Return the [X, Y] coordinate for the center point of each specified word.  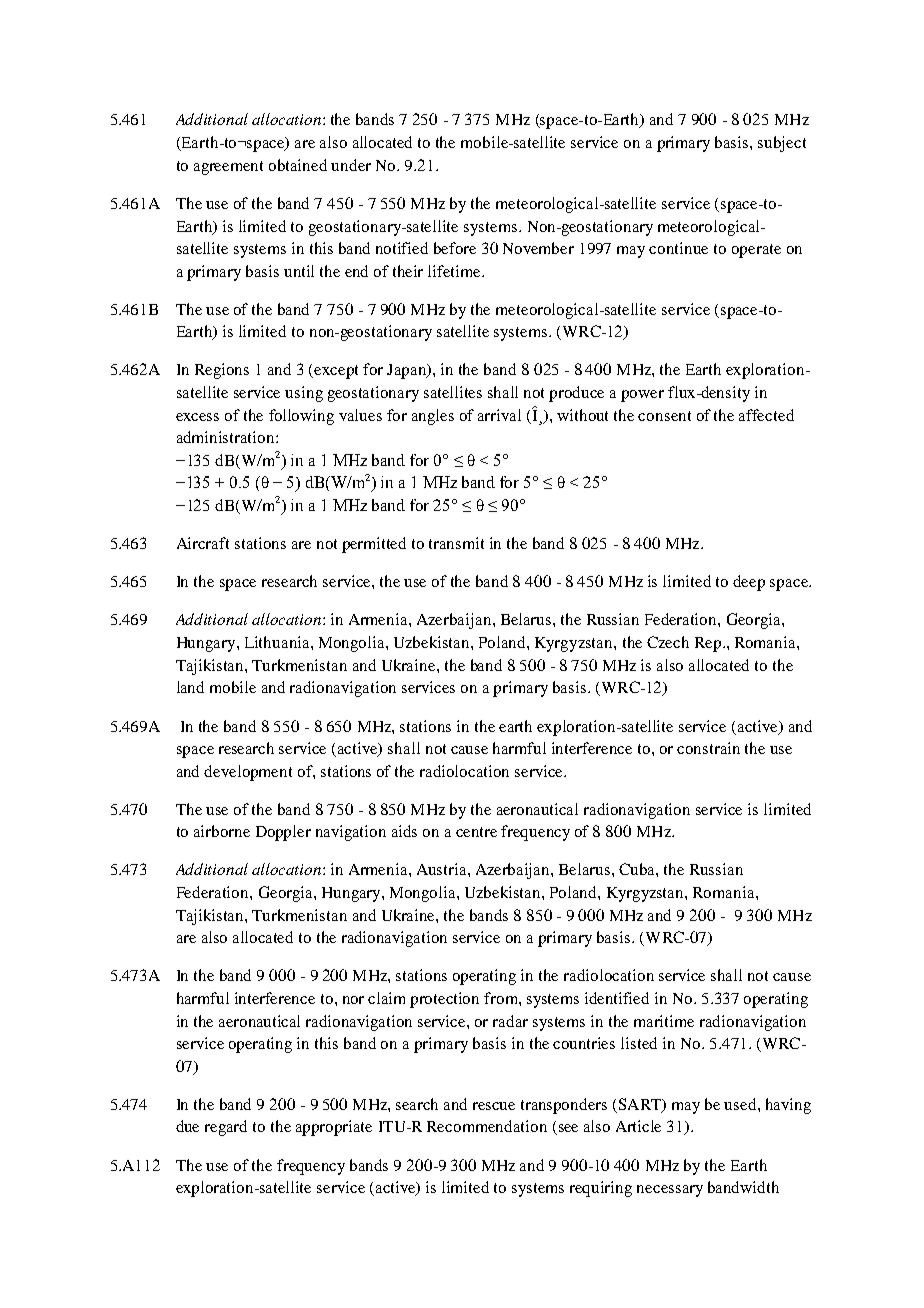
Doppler [283, 833]
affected [766, 415]
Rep [709, 644]
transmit [456, 543]
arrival [499, 415]
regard [226, 1128]
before [455, 248]
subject [782, 144]
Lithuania [278, 642]
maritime [664, 1021]
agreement [228, 168]
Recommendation [487, 1126]
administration [227, 437]
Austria [443, 869]
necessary [670, 1191]
